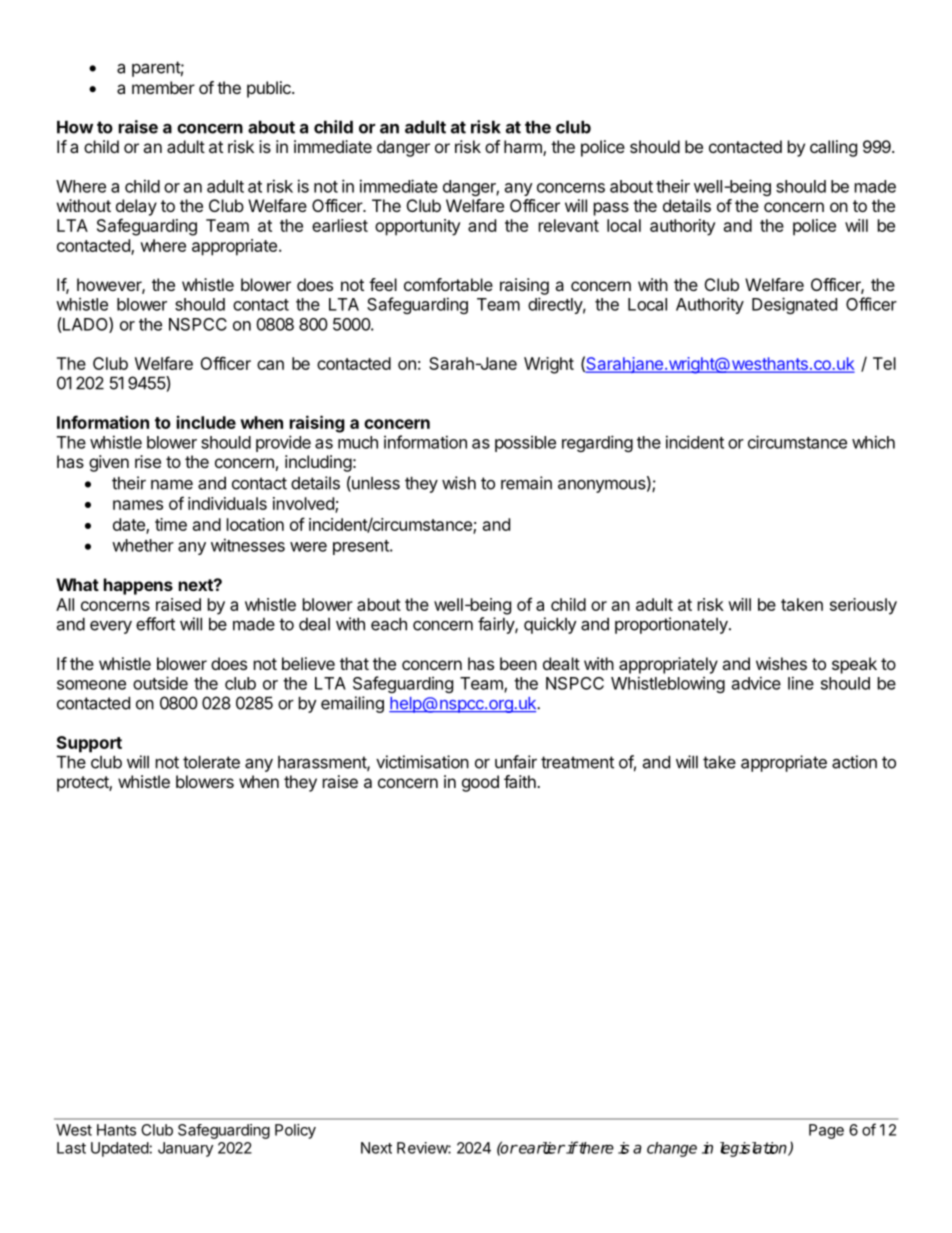 The width and height of the page is (952, 1233). I want to click on harm, so click(524, 148).
